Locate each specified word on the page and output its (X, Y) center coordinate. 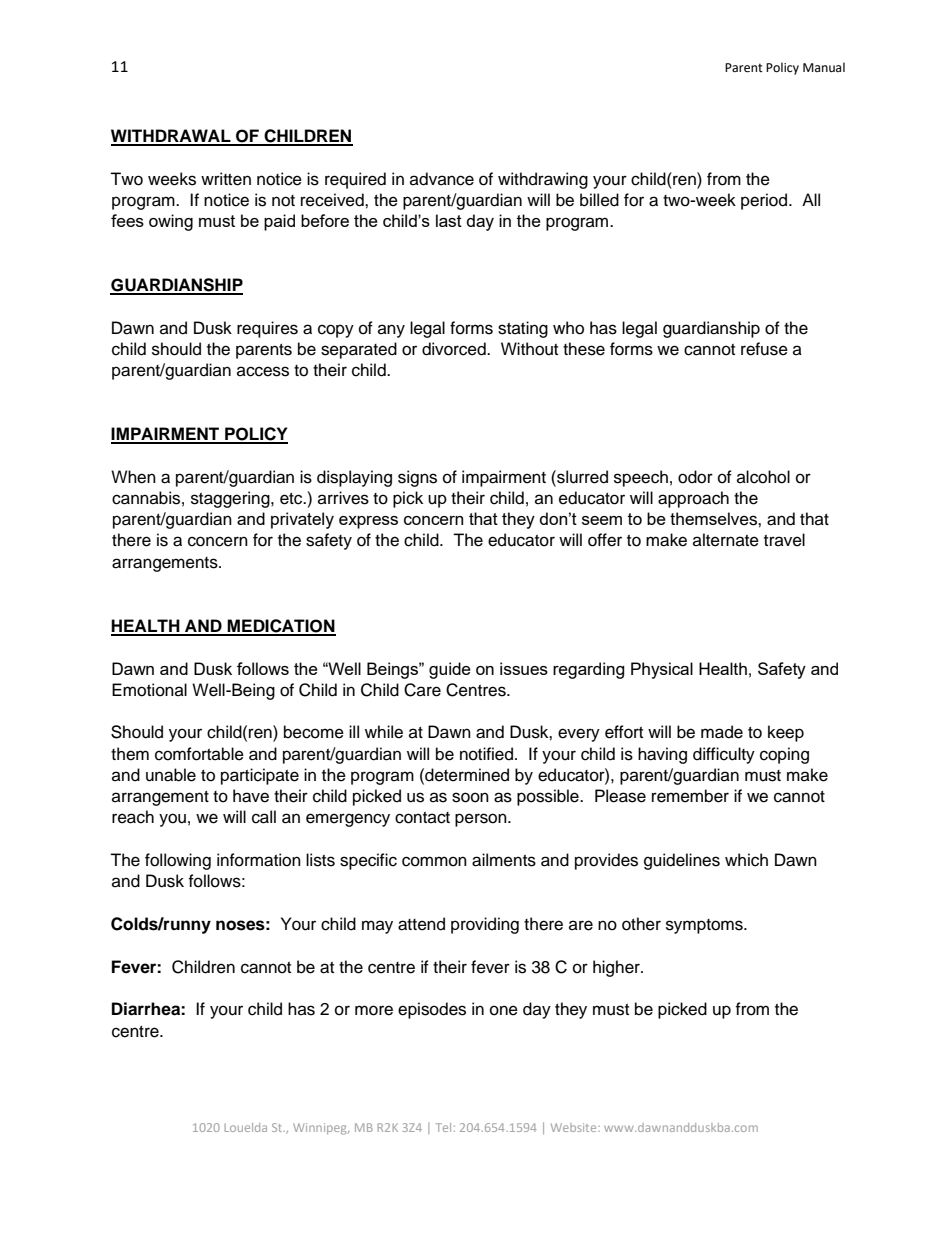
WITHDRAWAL (172, 137)
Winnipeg (321, 1129)
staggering (231, 499)
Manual (824, 67)
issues (524, 668)
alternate (726, 540)
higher (617, 968)
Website (575, 1127)
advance (442, 179)
